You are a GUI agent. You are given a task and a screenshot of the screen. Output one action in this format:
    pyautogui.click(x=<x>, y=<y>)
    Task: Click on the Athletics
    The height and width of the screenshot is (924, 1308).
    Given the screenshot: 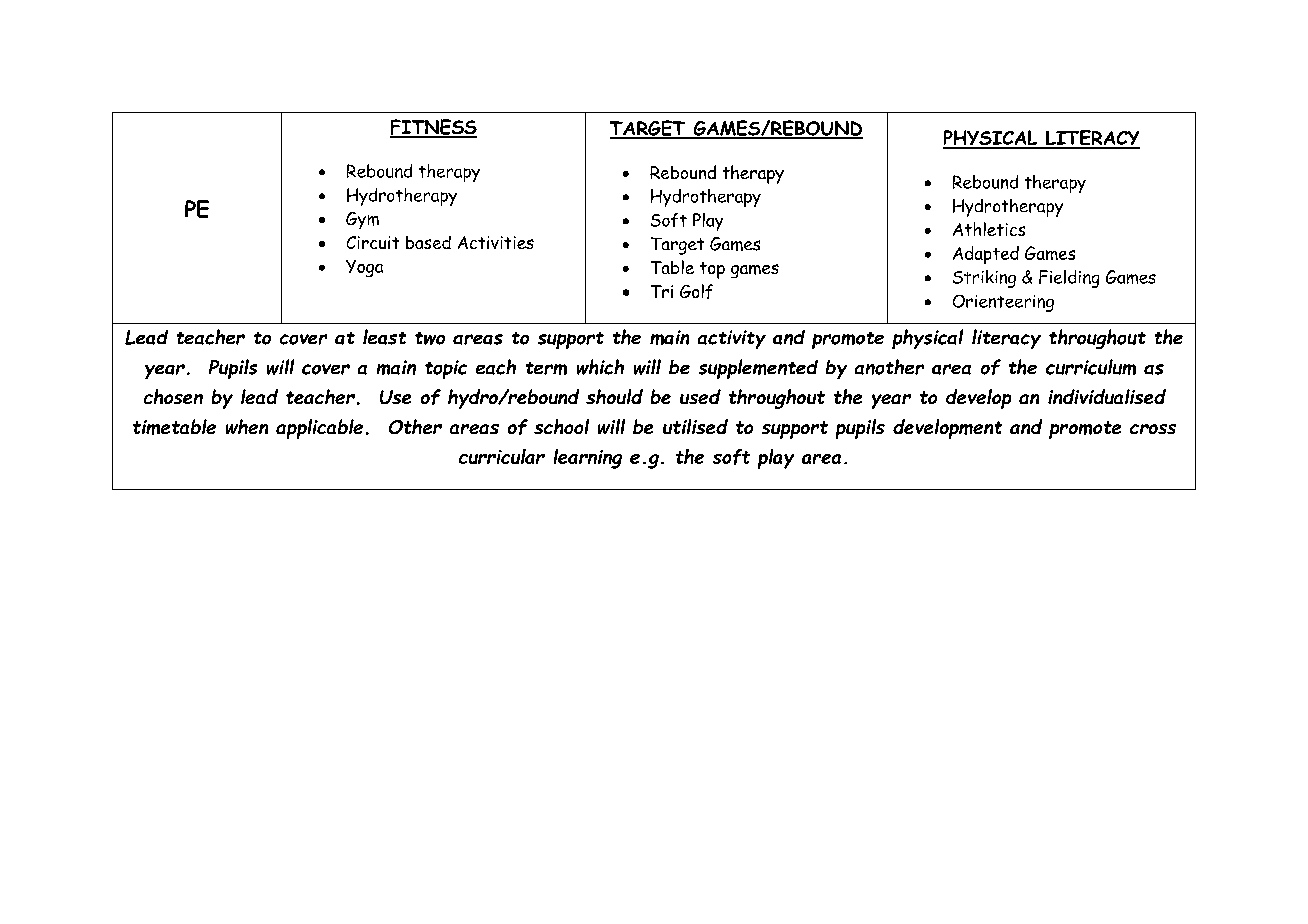 What is the action you would take?
    pyautogui.click(x=989, y=229)
